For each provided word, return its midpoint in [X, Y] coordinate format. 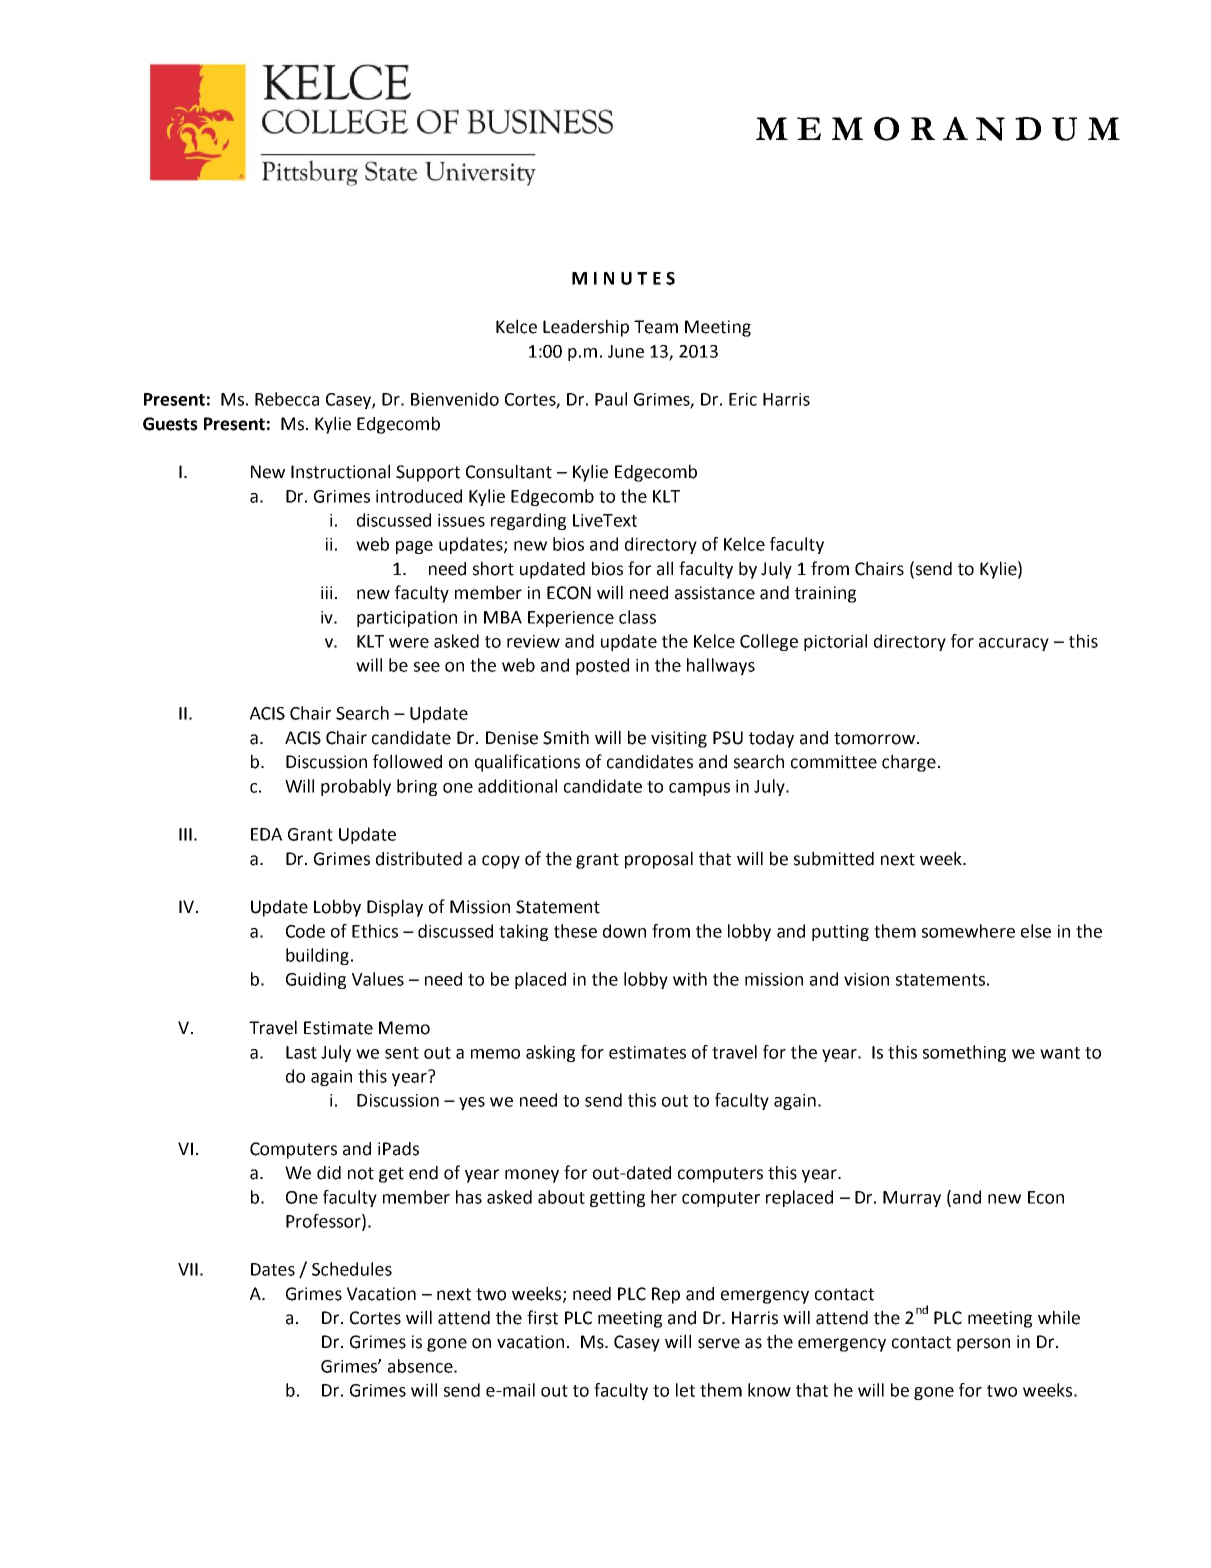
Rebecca [287, 399]
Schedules [352, 1269]
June [626, 351]
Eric [743, 399]
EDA [266, 834]
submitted [834, 858]
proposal [659, 860]
